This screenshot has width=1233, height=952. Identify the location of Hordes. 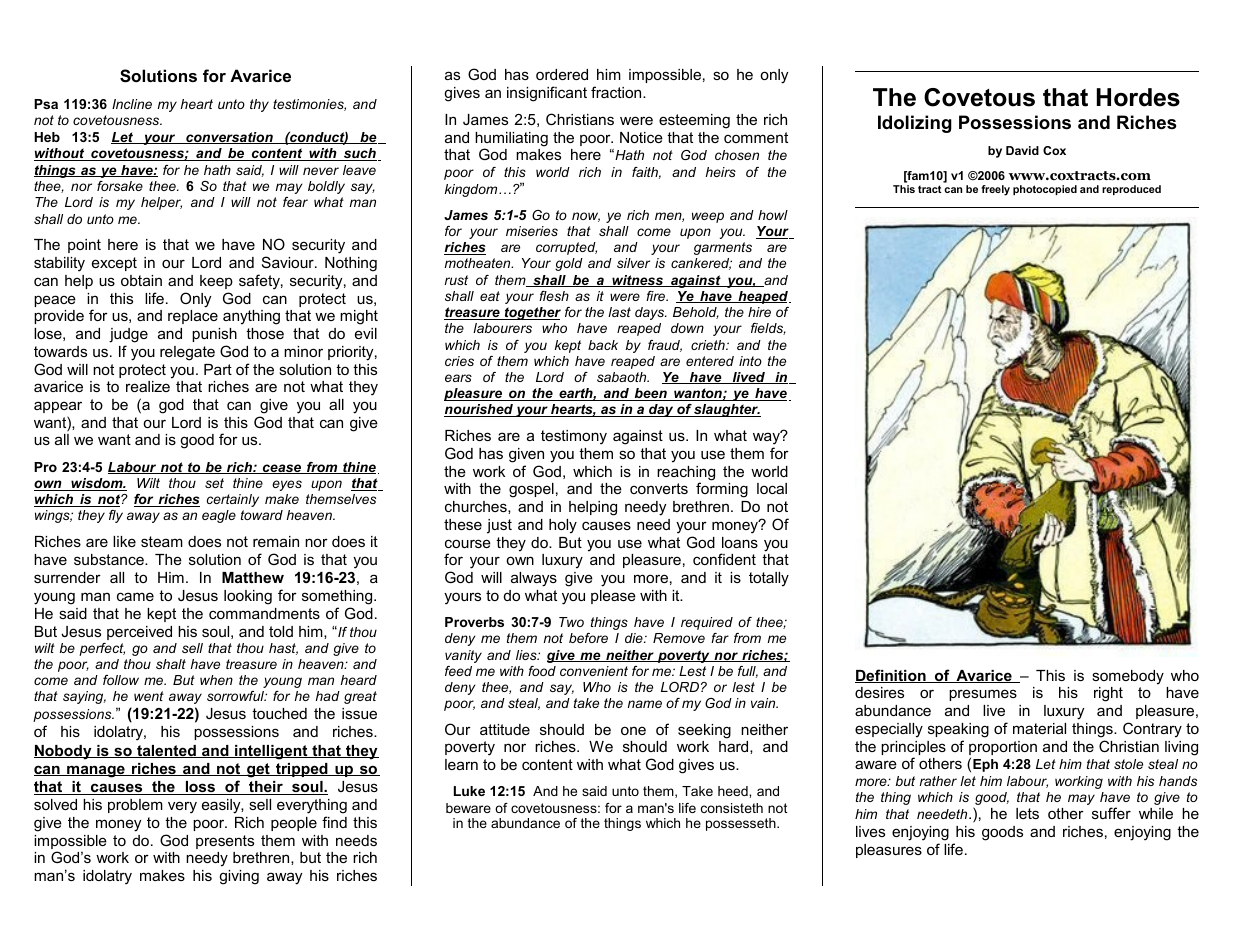
(1138, 97).
